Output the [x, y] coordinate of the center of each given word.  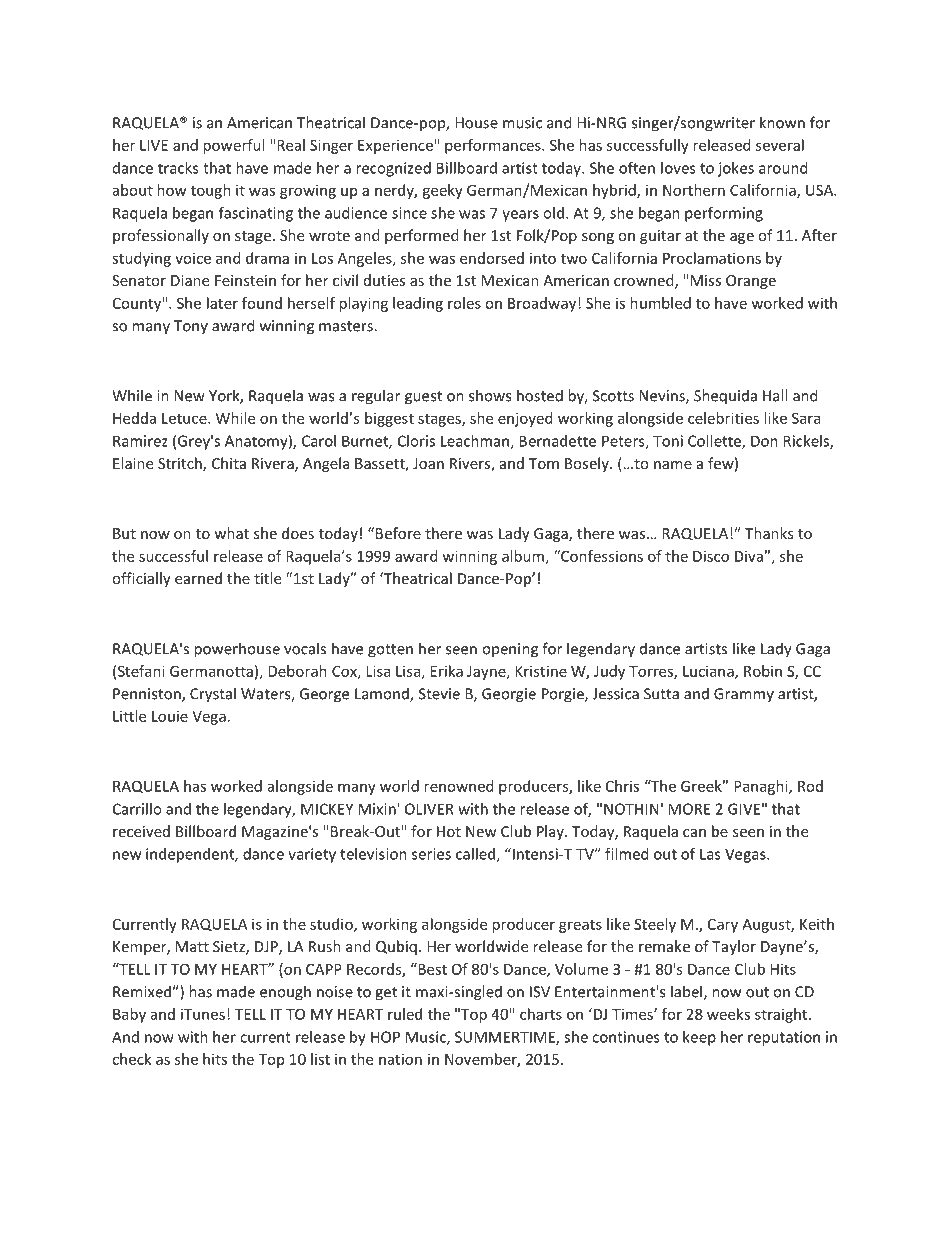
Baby [129, 1015]
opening [510, 650]
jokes [736, 169]
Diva [750, 556]
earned [198, 578]
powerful [233, 146]
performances [494, 146]
